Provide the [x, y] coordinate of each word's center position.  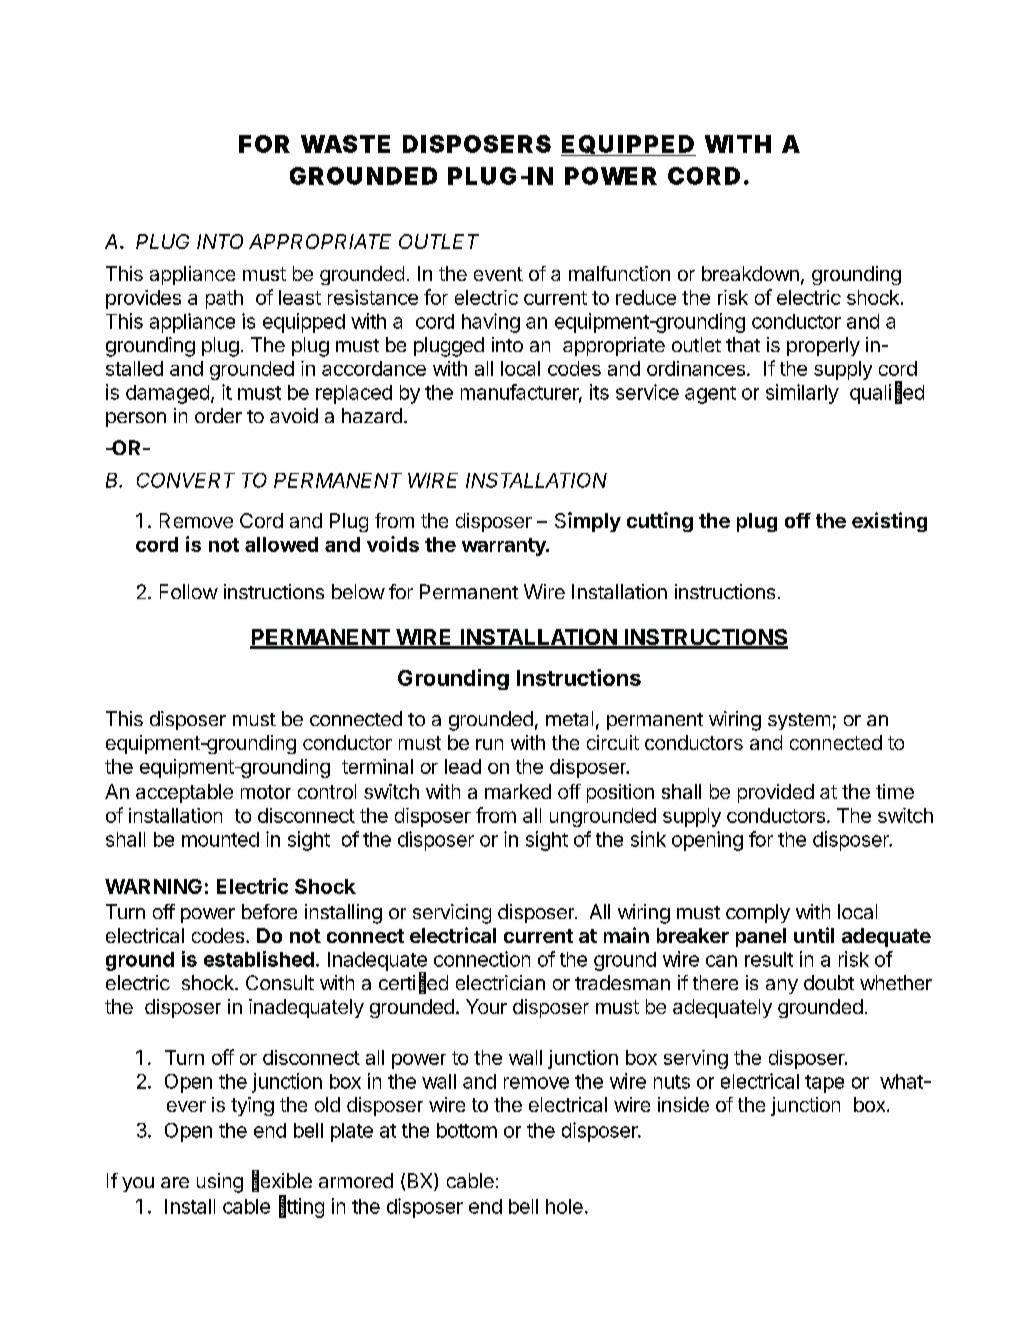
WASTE [345, 144]
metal [569, 718]
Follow [189, 591]
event [498, 274]
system [799, 721]
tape [824, 1084]
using [220, 1183]
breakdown [750, 273]
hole [564, 1206]
